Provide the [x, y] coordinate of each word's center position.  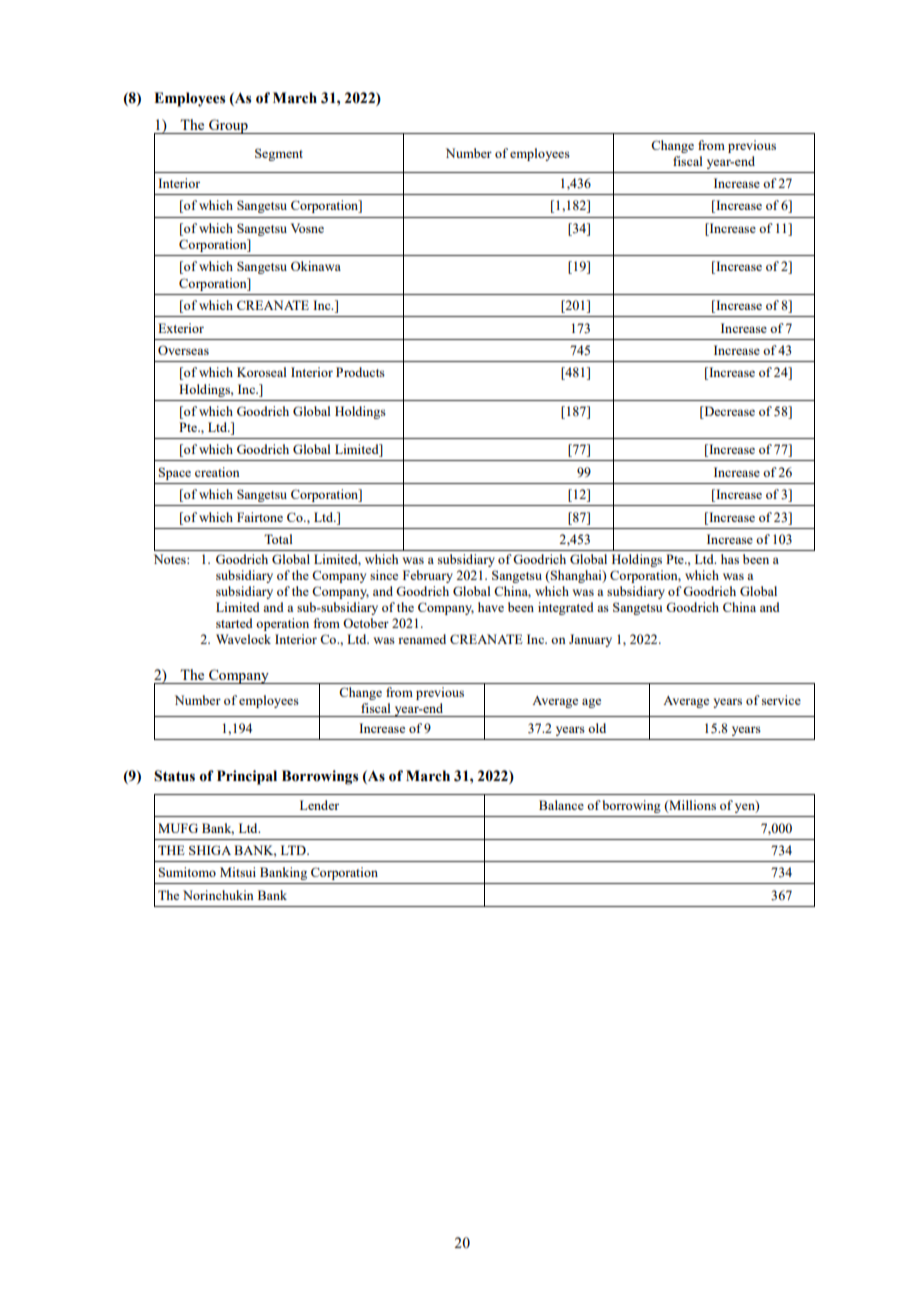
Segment [279, 154]
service [781, 700]
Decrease [728, 412]
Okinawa [316, 266]
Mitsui [238, 872]
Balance [561, 805]
